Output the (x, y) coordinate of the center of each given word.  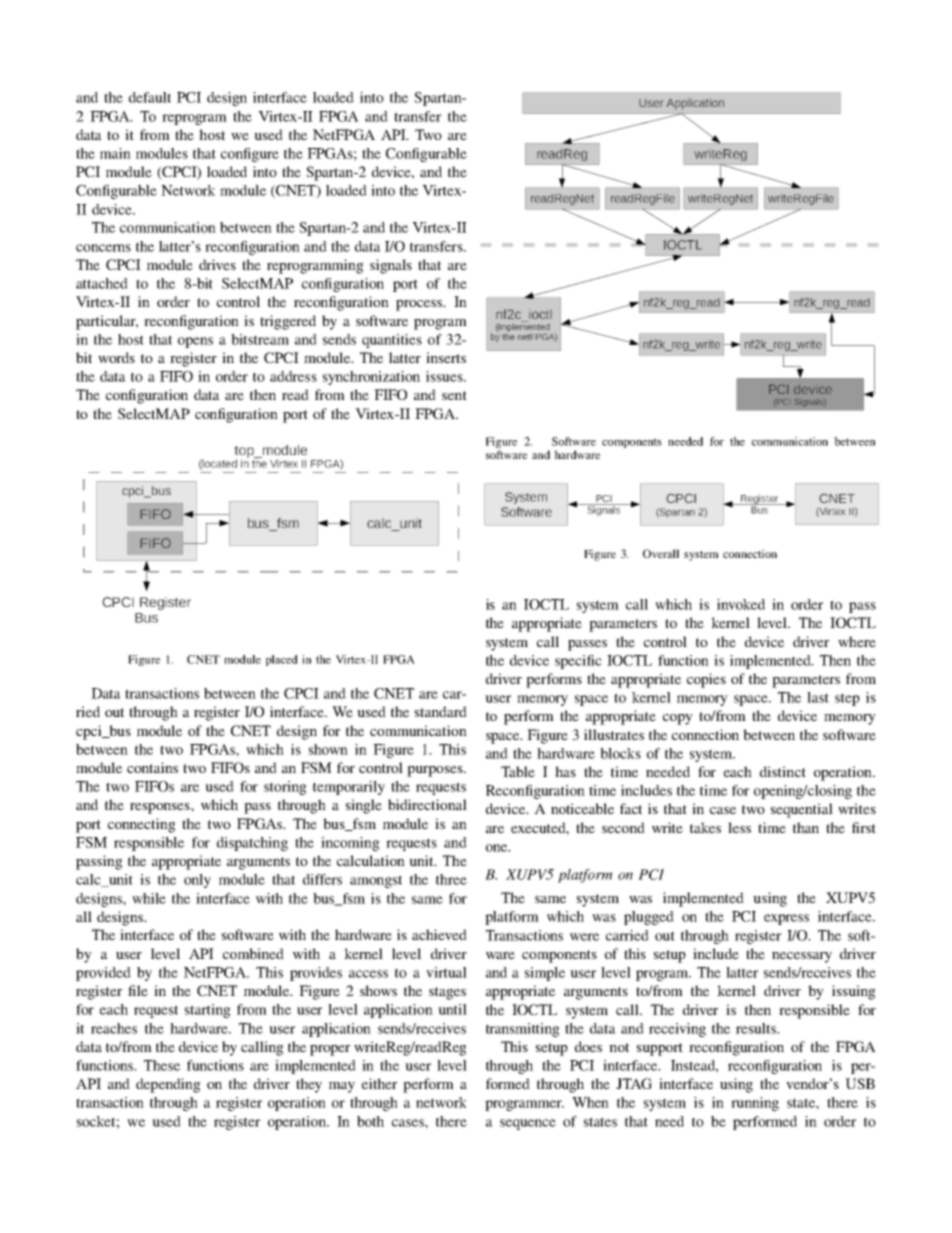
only (197, 881)
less (739, 827)
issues (445, 376)
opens (195, 342)
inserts (446, 357)
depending (168, 1085)
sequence (528, 1124)
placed (282, 660)
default (150, 97)
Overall (661, 553)
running (755, 1104)
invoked (741, 604)
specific (578, 662)
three (451, 879)
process (420, 305)
